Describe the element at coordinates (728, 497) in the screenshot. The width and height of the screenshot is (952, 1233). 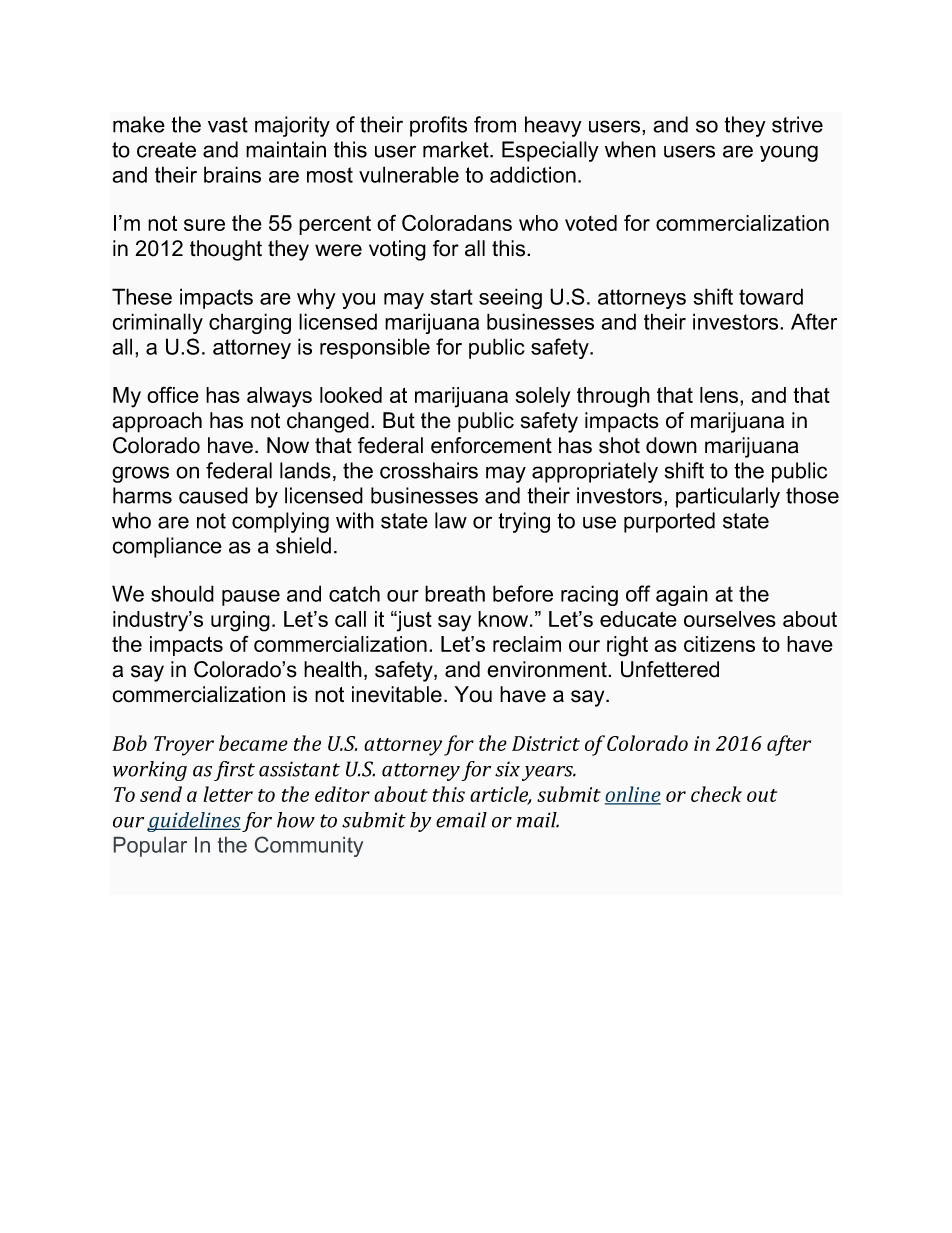
I see `particularly` at that location.
